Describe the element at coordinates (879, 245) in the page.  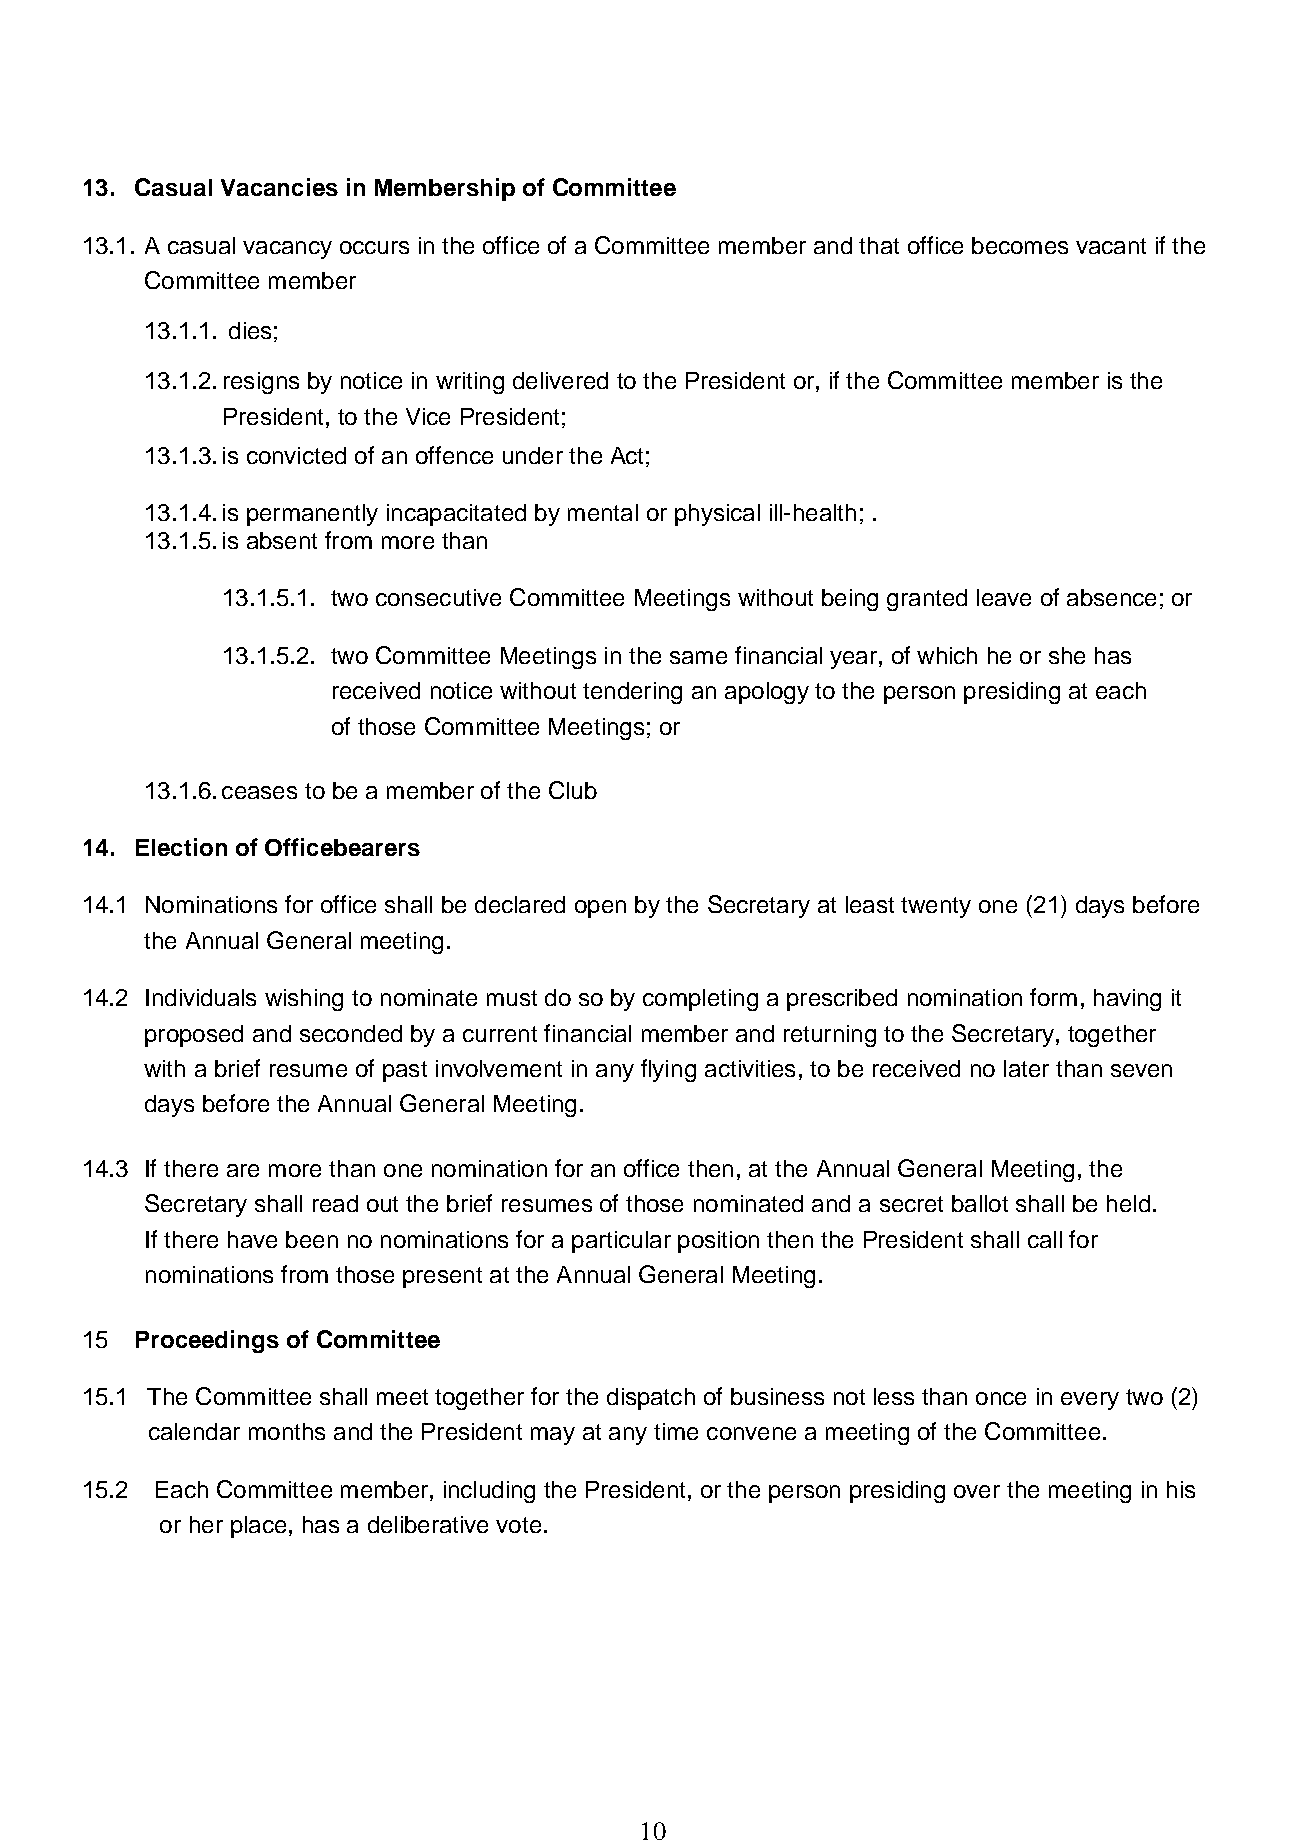
I see `that` at that location.
